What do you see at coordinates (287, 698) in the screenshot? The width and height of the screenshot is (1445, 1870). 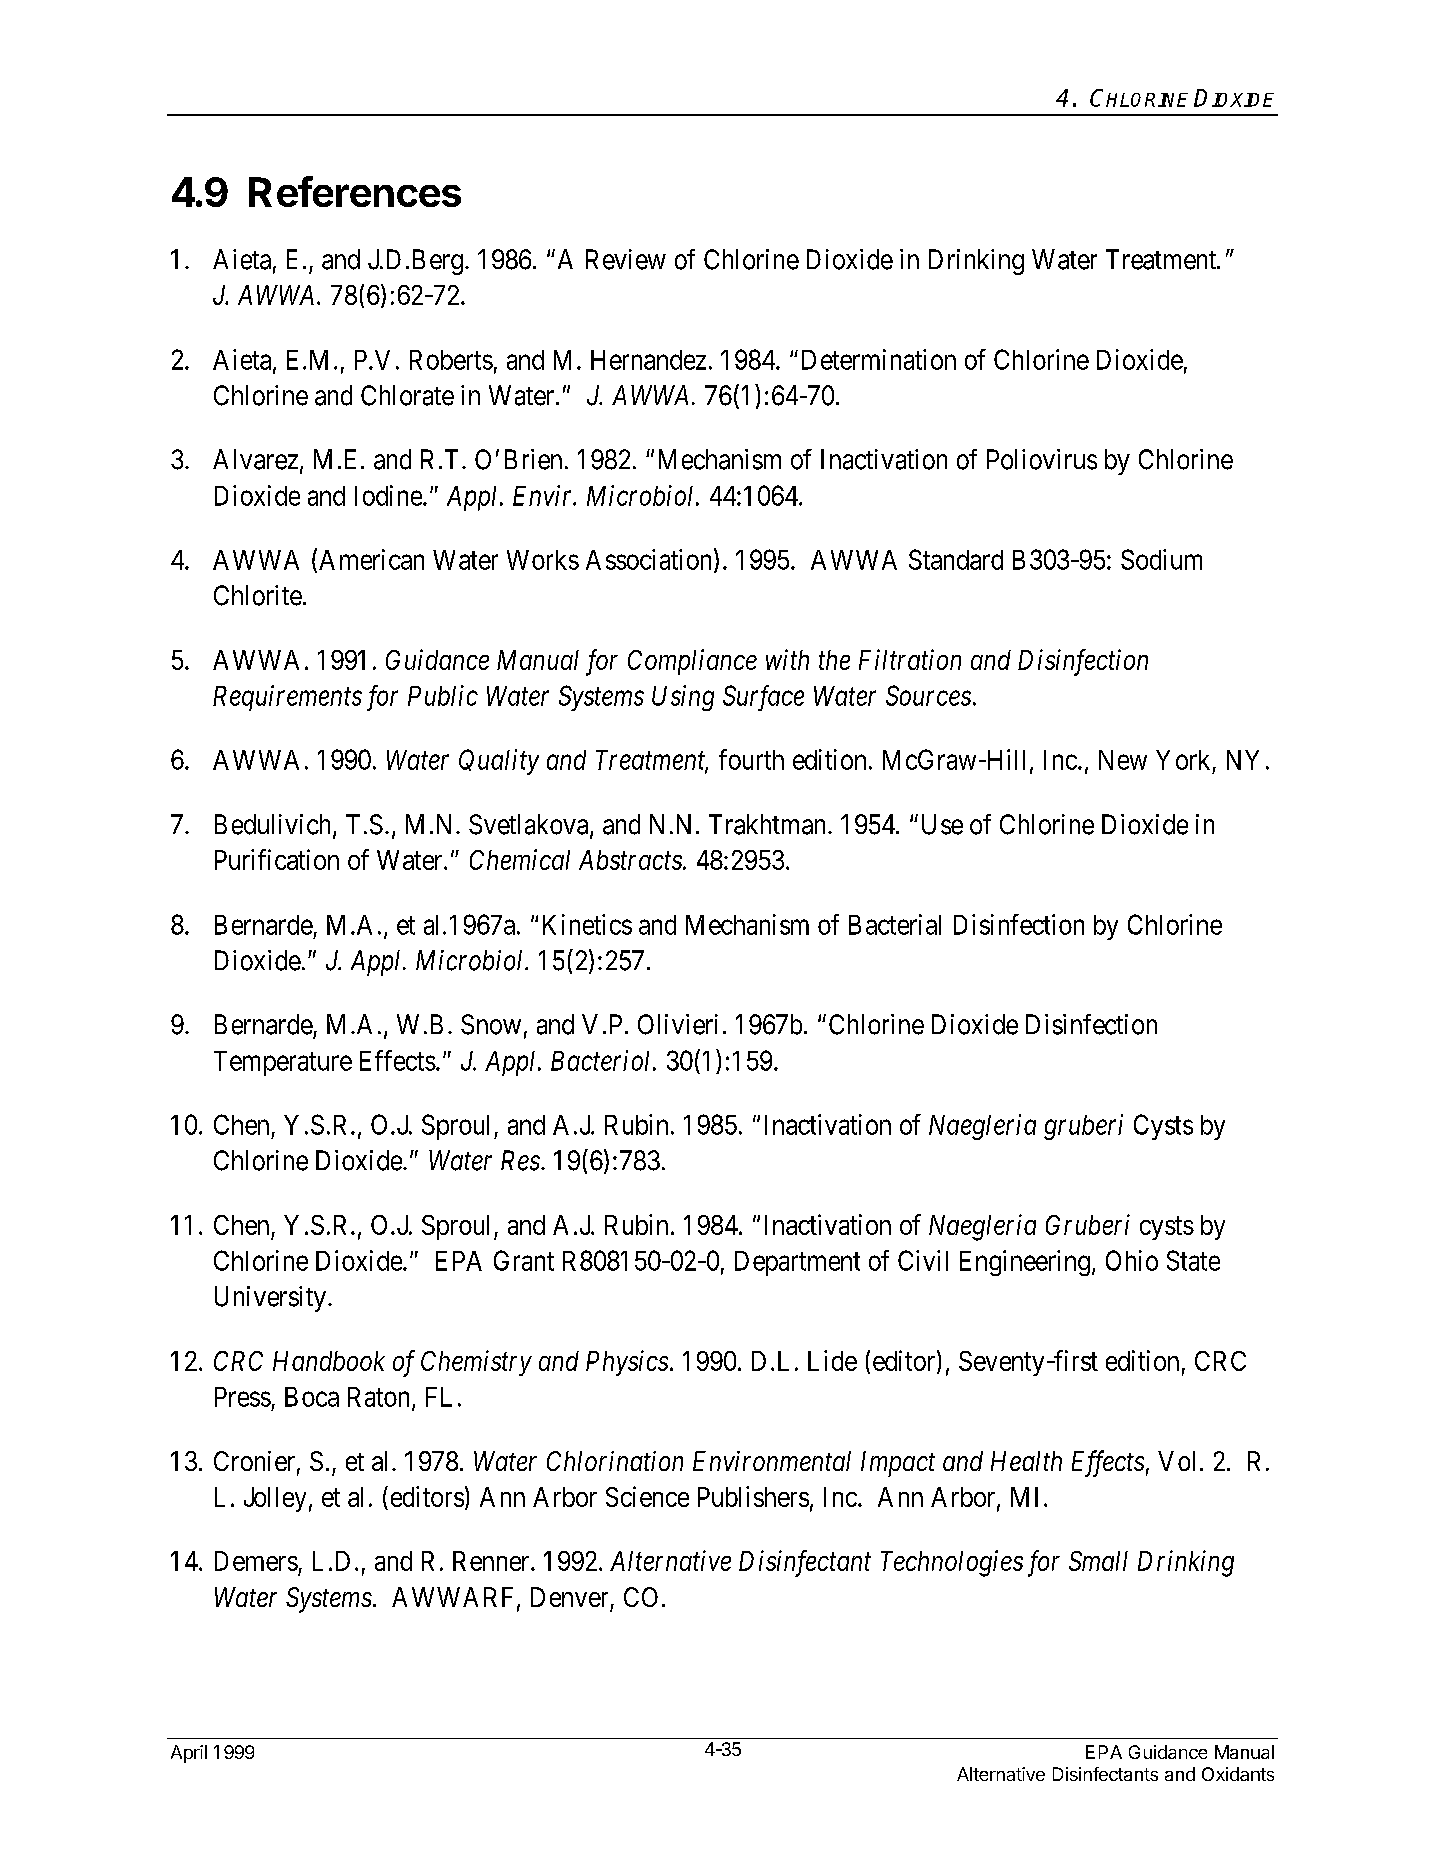 I see `Requirements` at bounding box center [287, 698].
